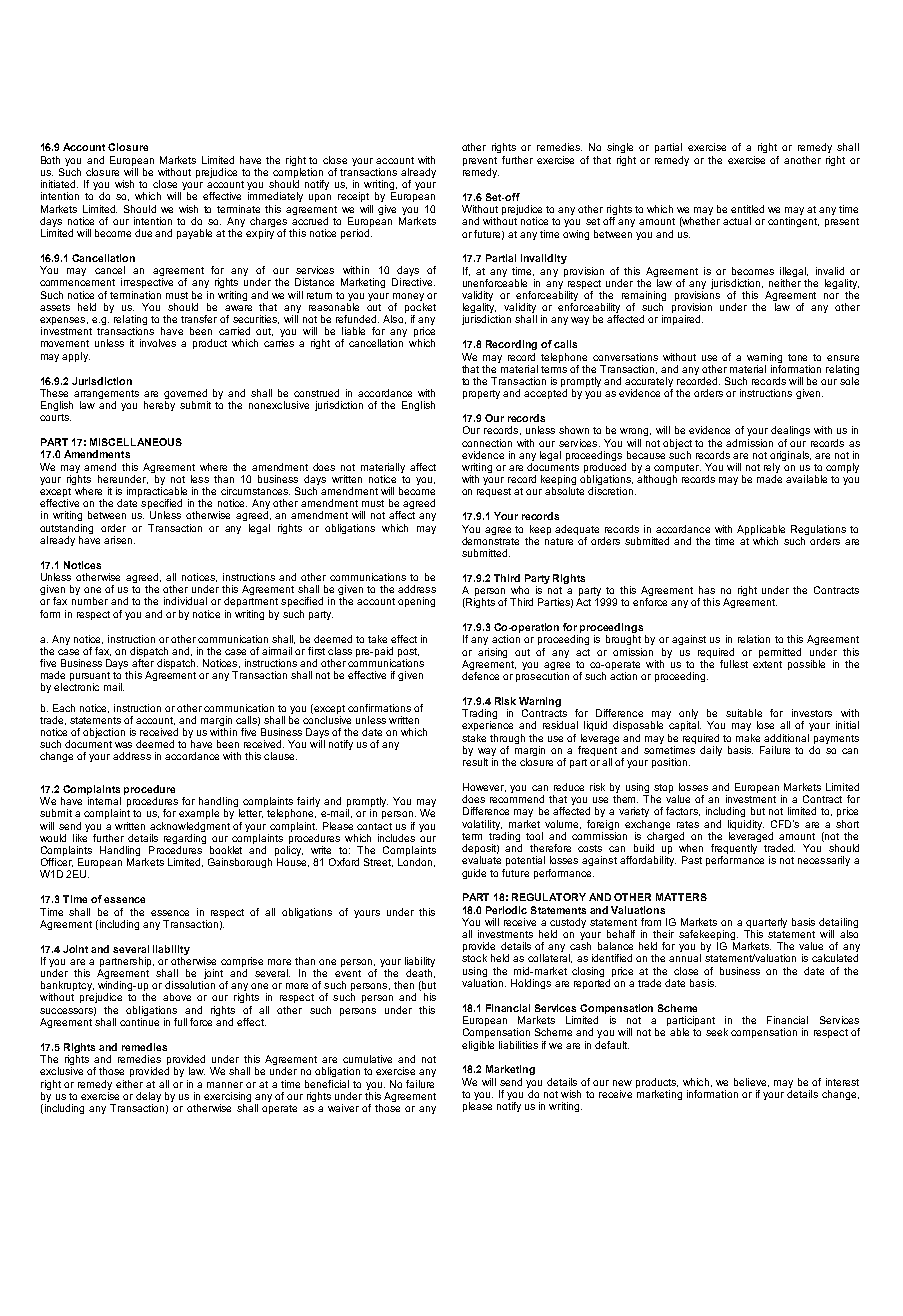 The image size is (903, 1316). Describe the element at coordinates (681, 897) in the screenshot. I see `MATTERS` at that location.
